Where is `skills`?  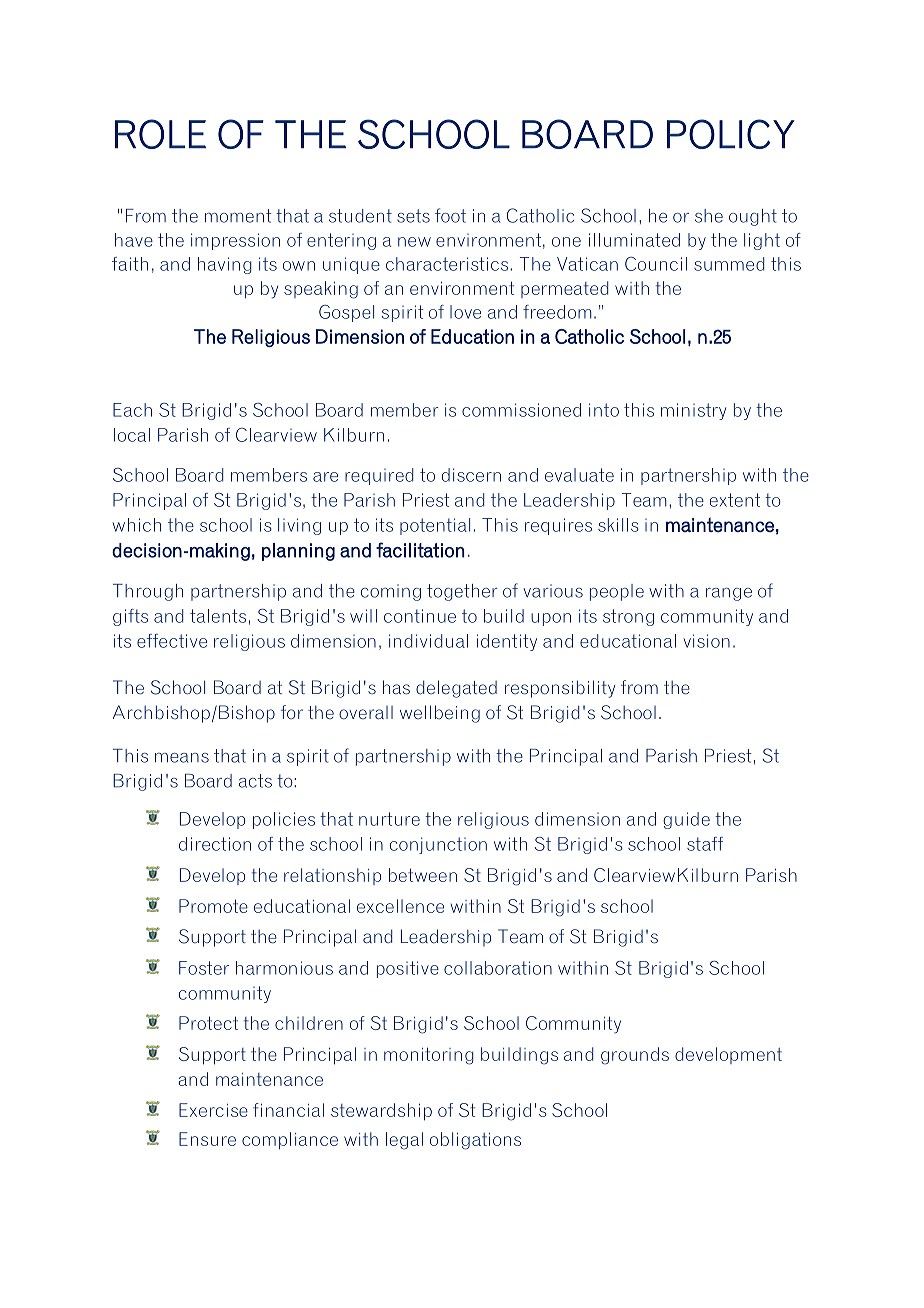 skills is located at coordinates (618, 525).
